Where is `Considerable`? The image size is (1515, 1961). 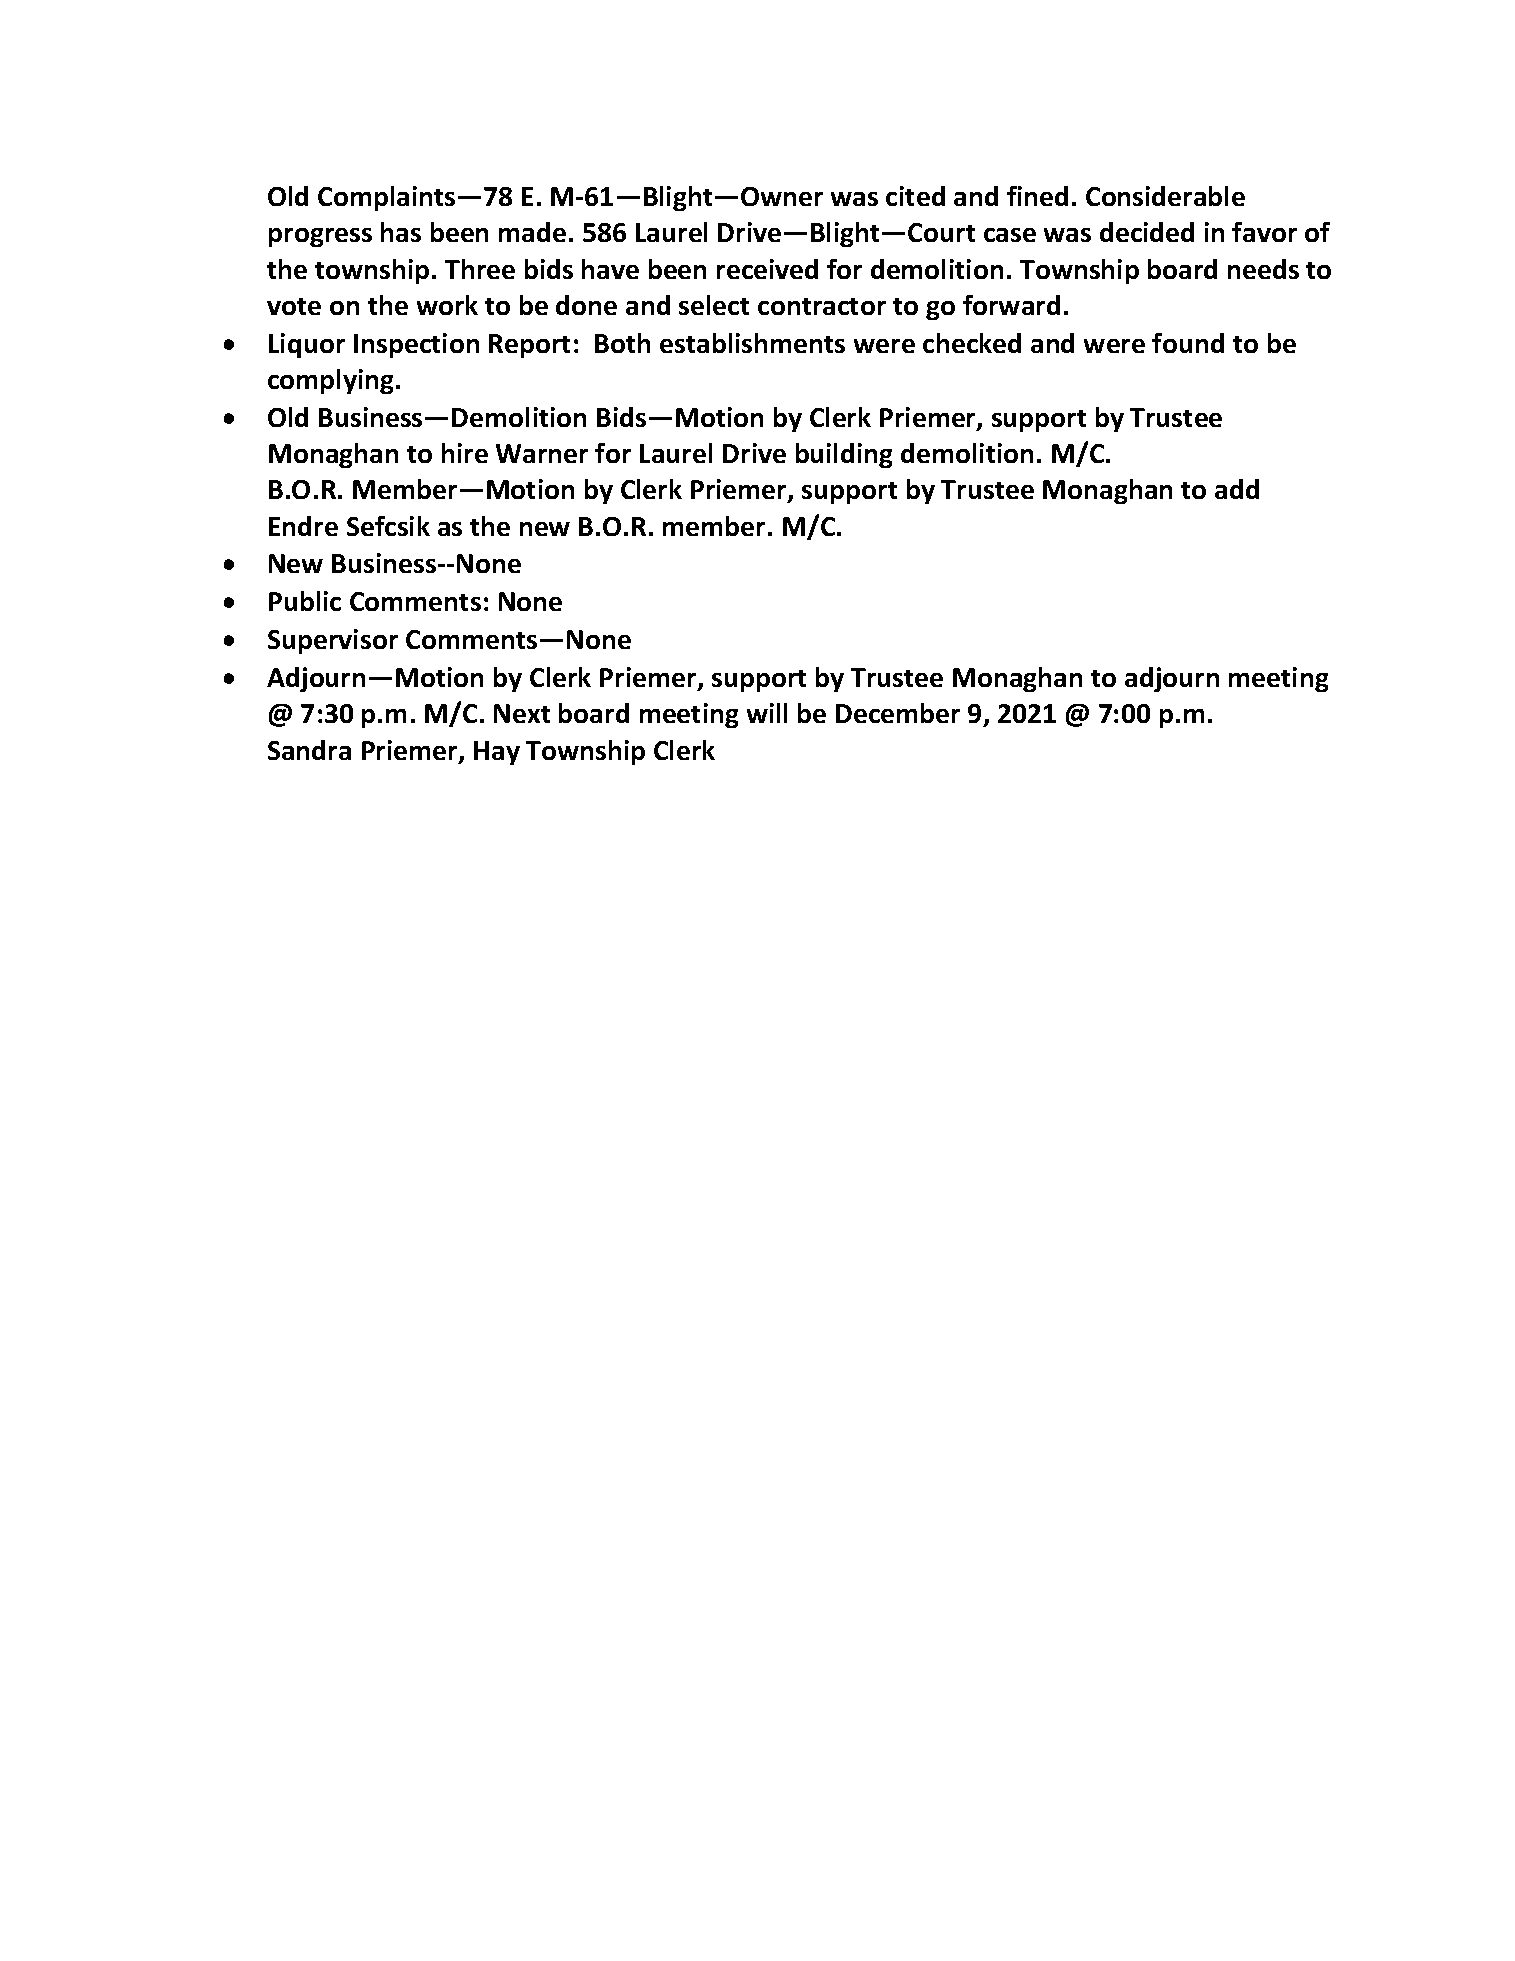
Considerable is located at coordinates (1165, 196).
